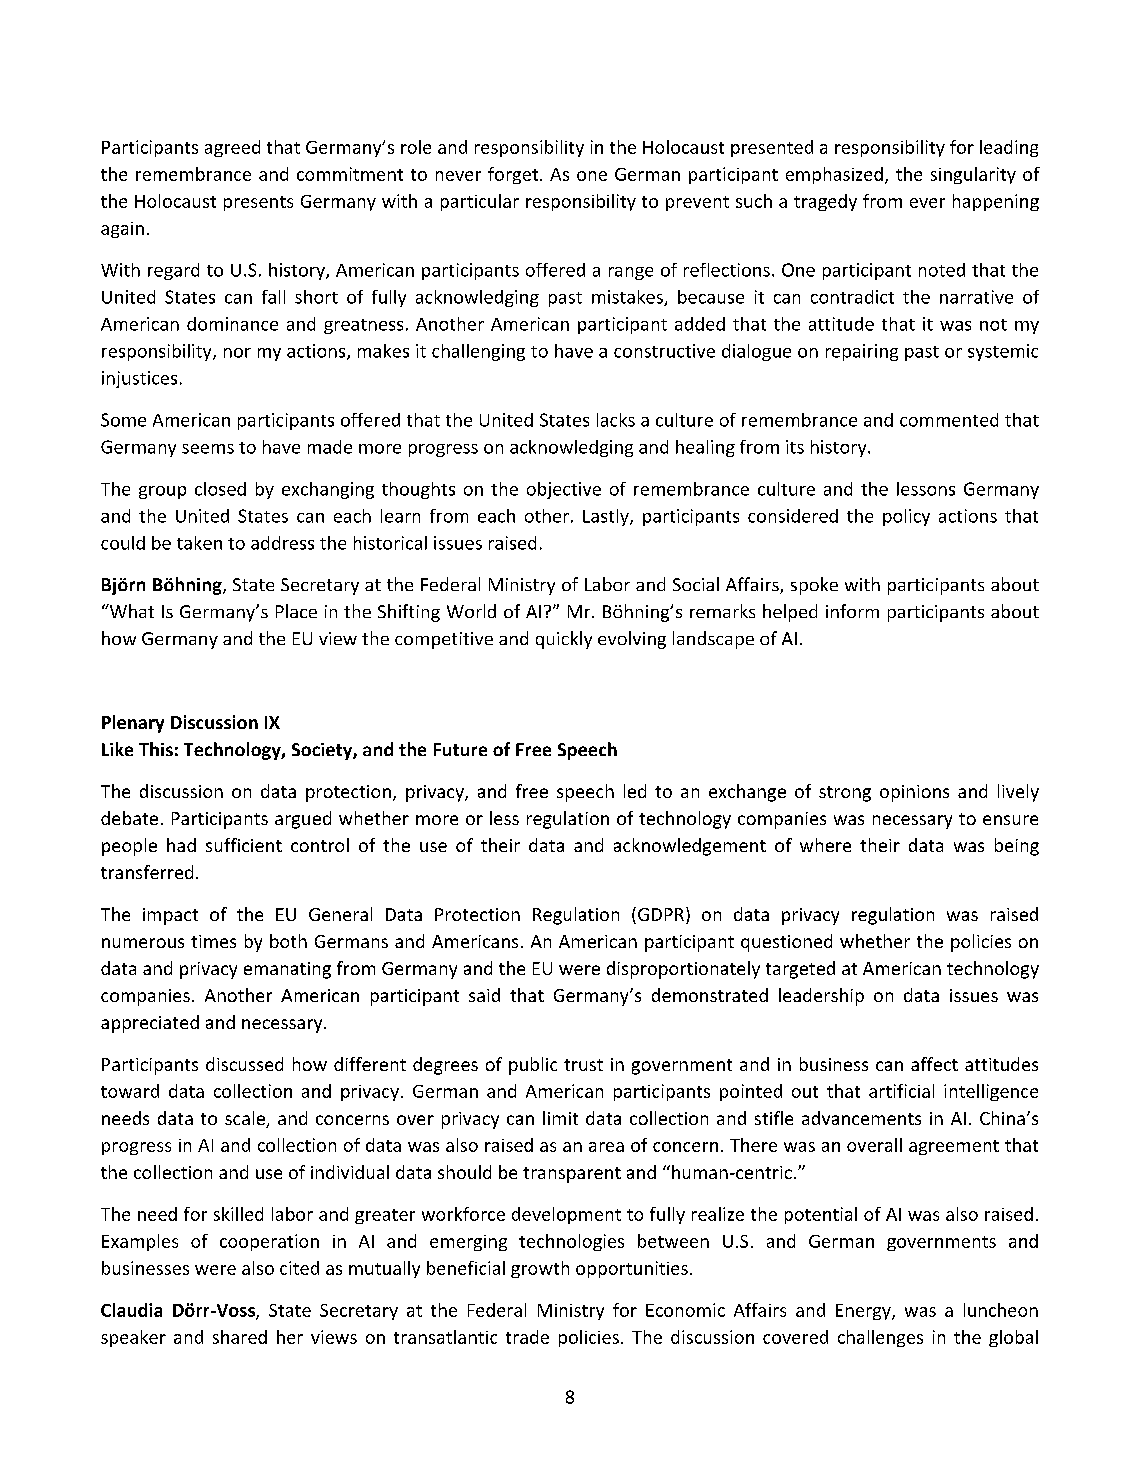 This screenshot has height=1476, width=1140. Describe the element at coordinates (258, 203) in the screenshot. I see `presents` at that location.
